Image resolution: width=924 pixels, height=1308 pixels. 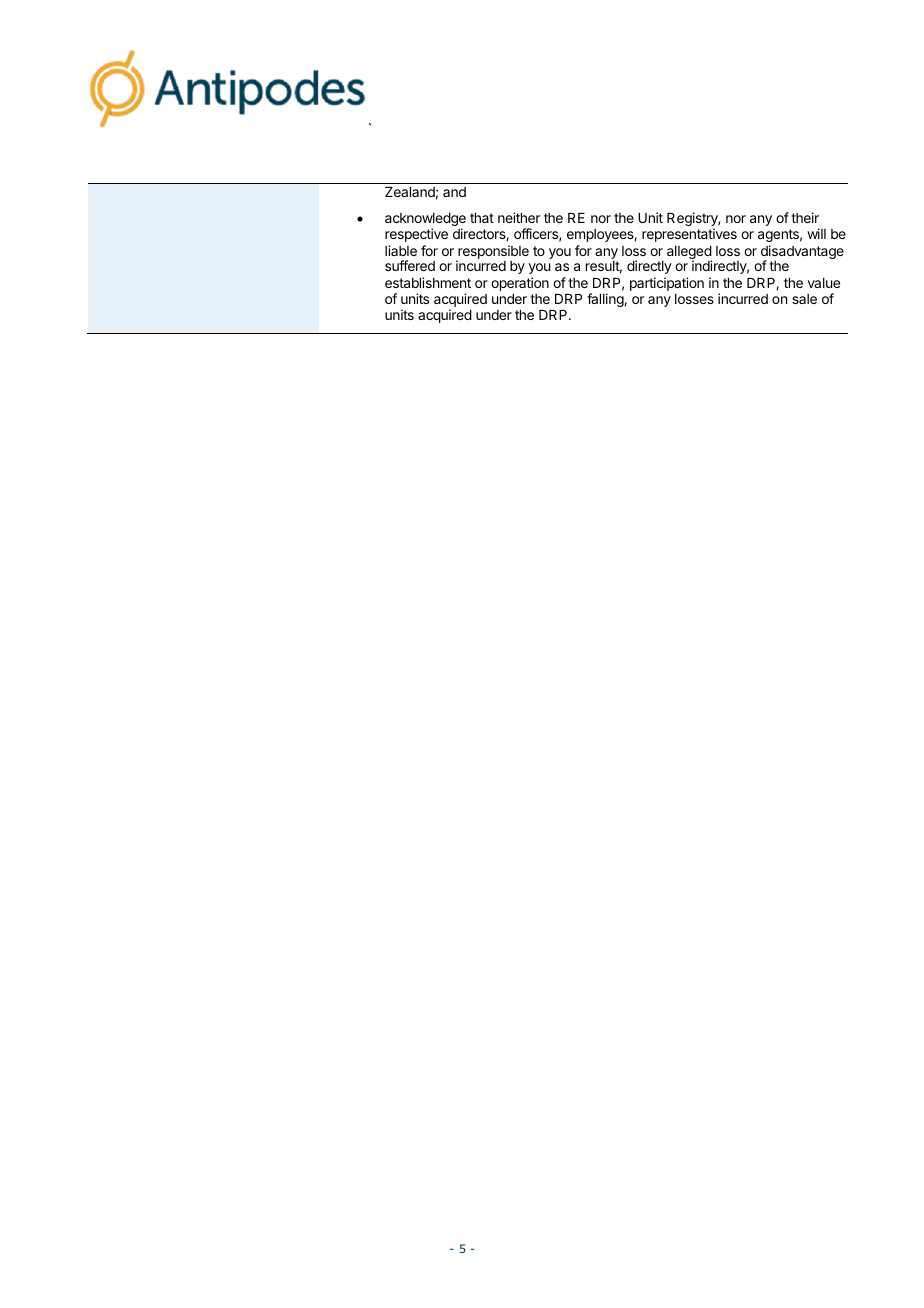 I want to click on their, so click(x=805, y=217).
